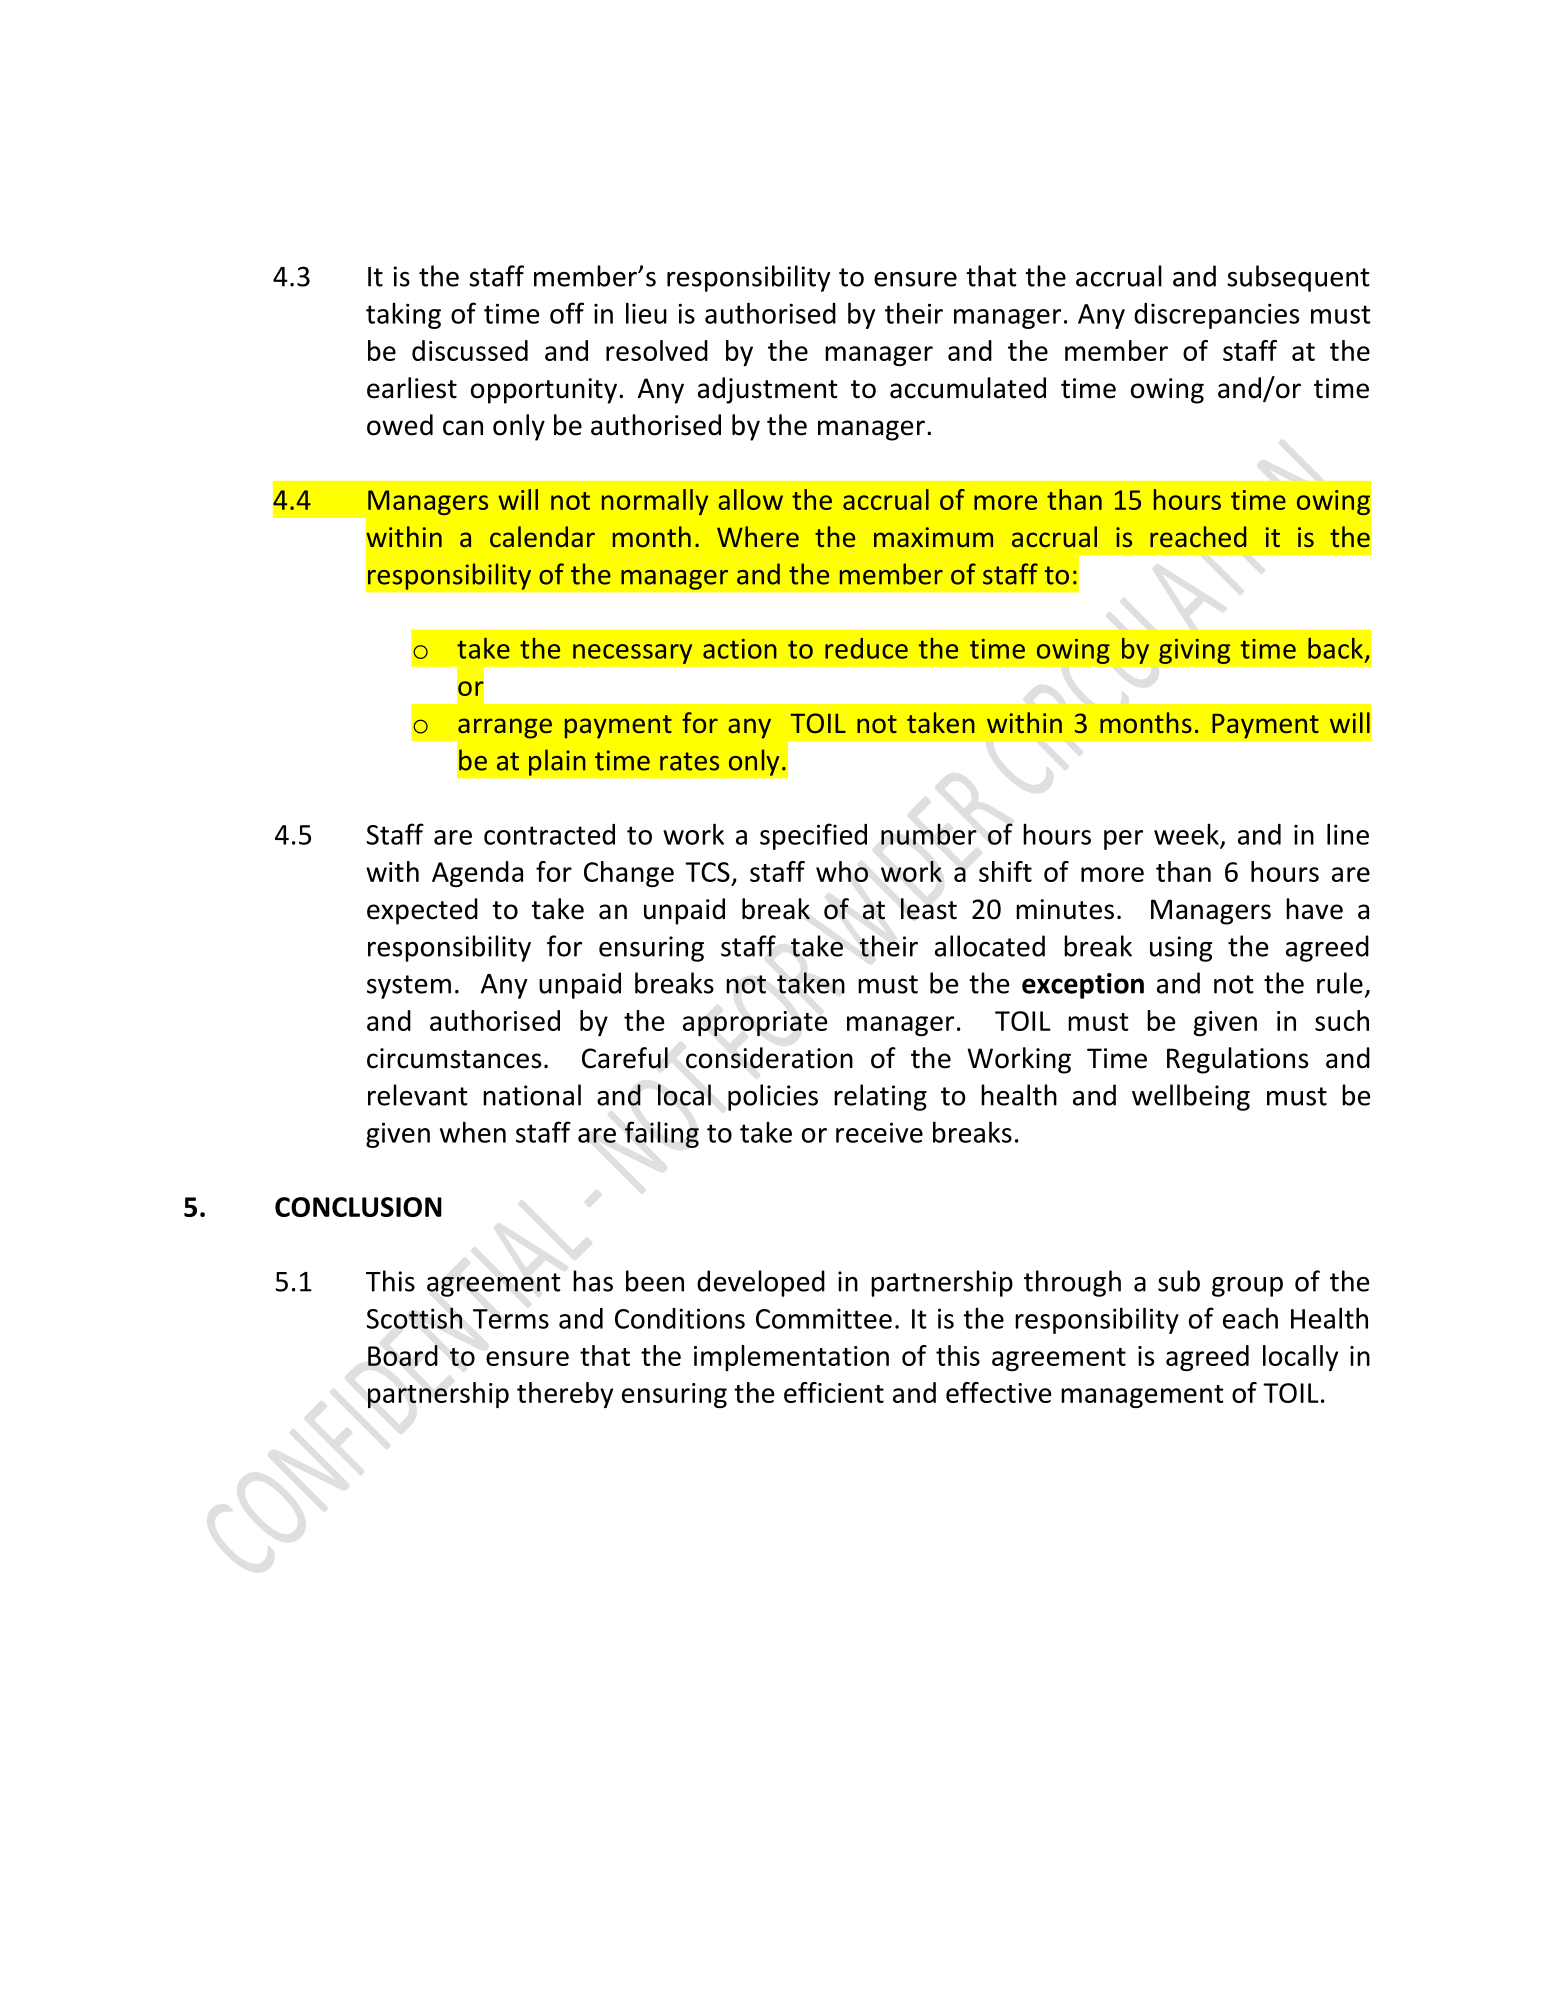  I want to click on week, so click(1186, 834).
